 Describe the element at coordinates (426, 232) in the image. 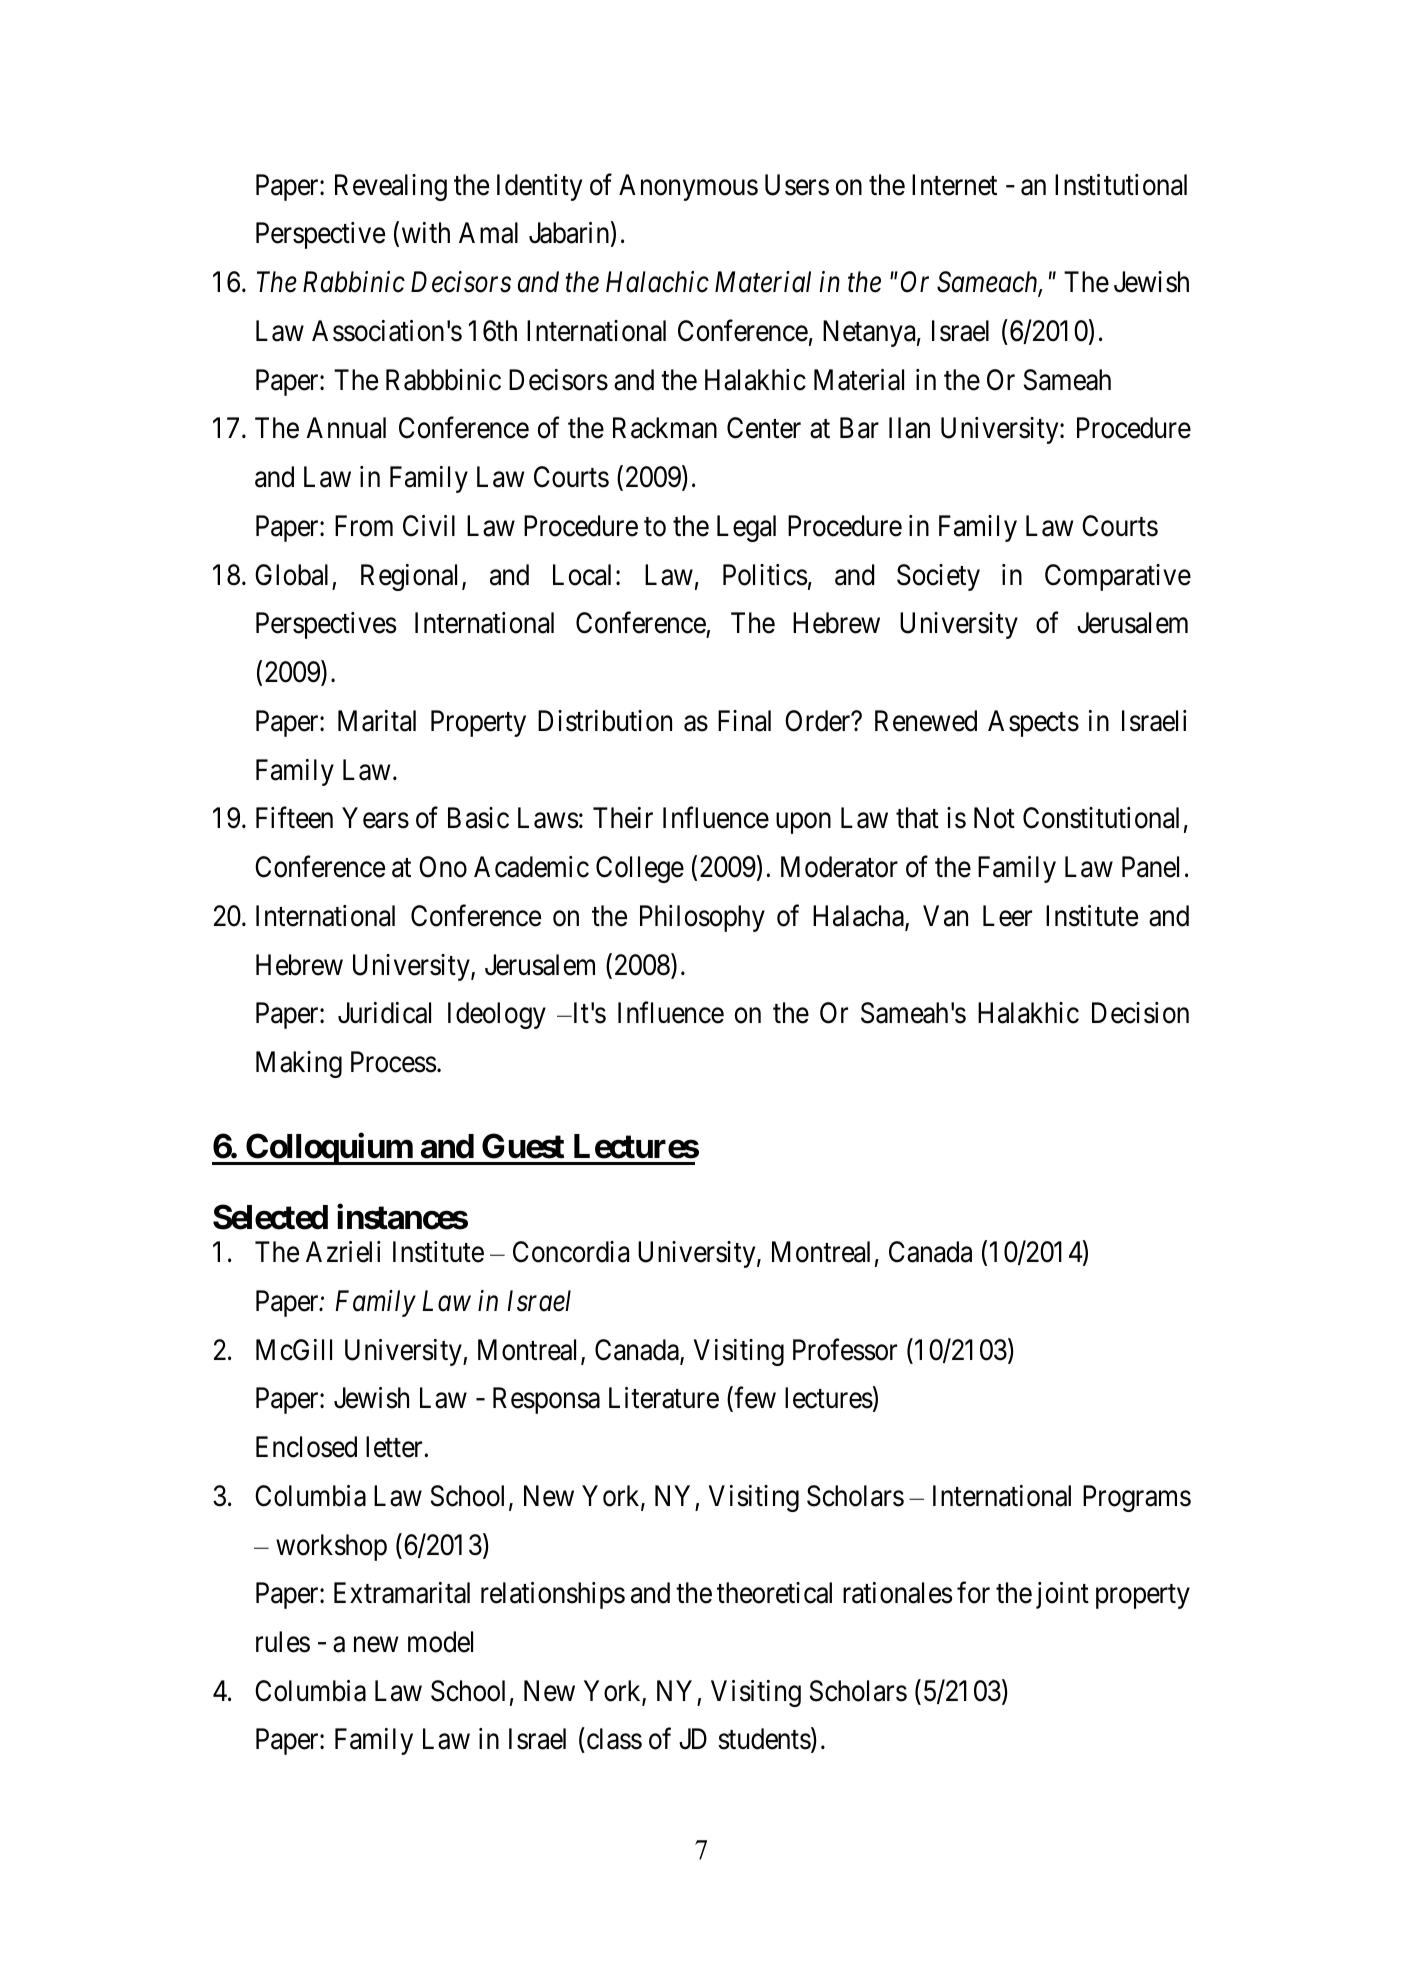

I see `with` at that location.
